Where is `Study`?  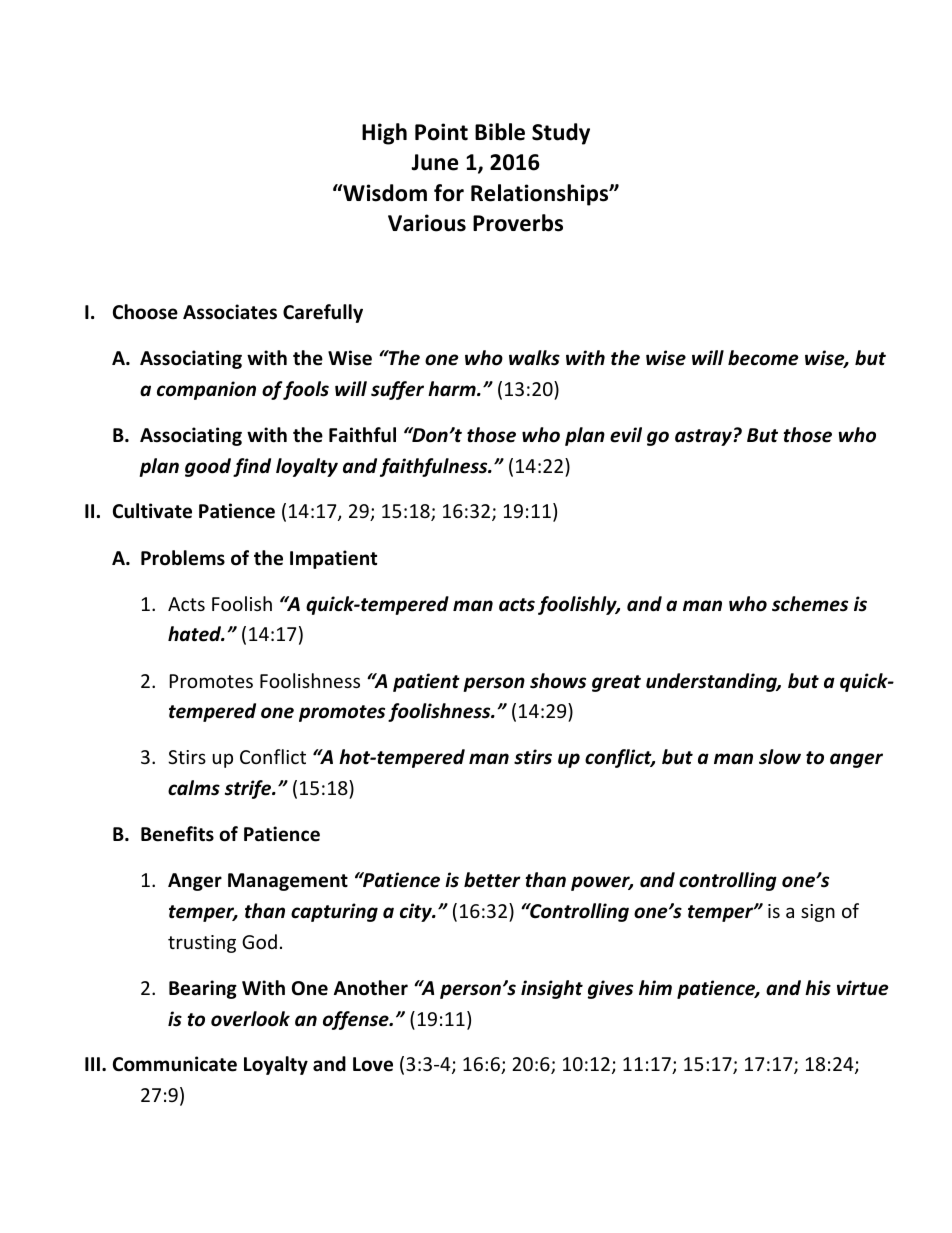 Study is located at coordinates (561, 134).
